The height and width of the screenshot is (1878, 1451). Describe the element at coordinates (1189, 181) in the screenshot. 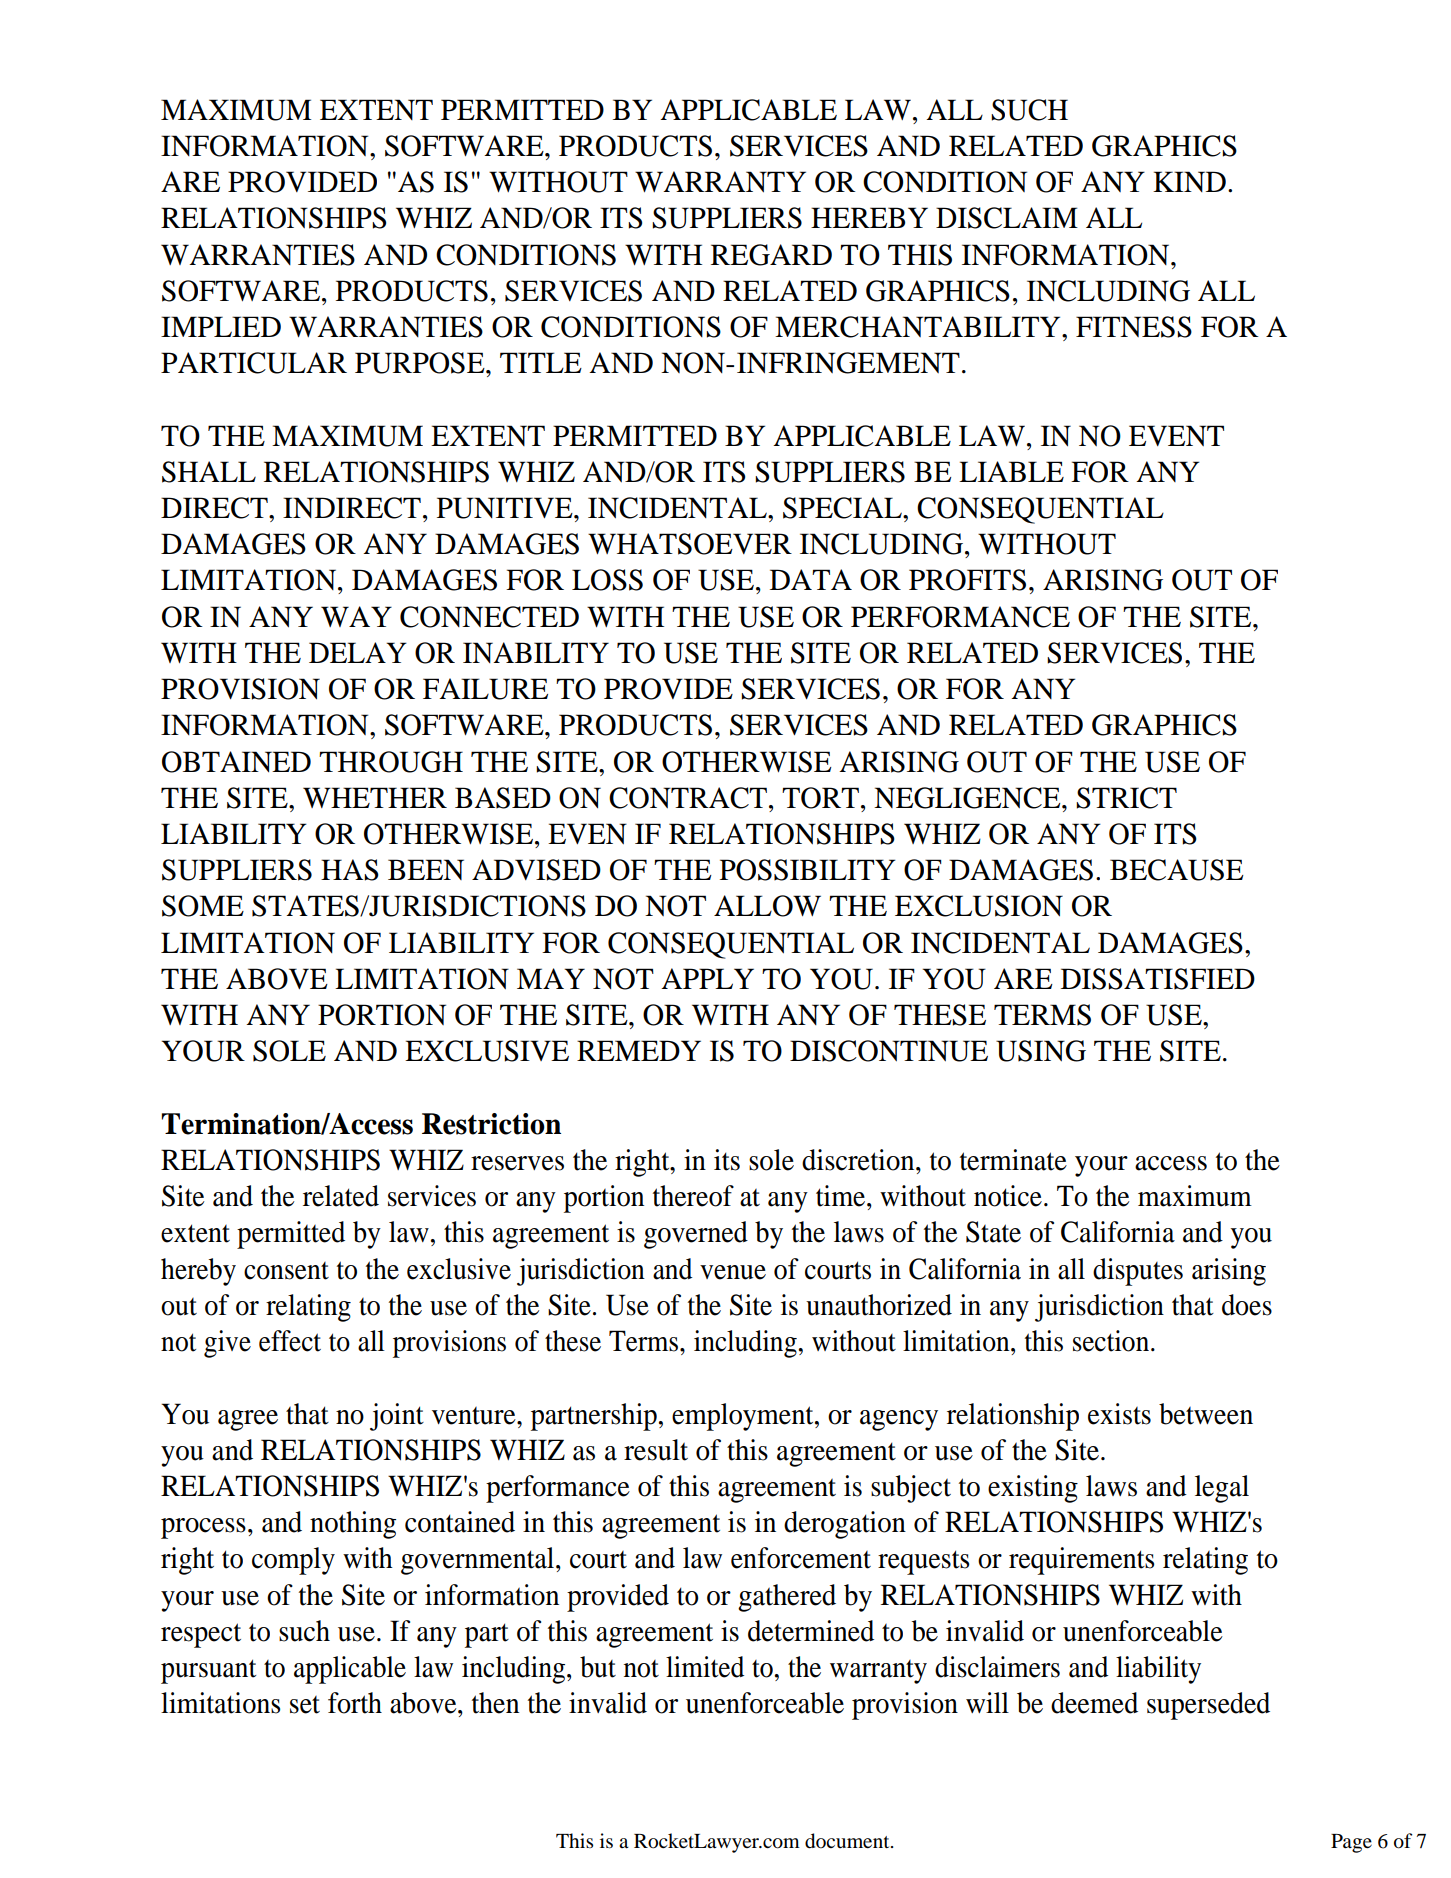

I see `KIND` at that location.
